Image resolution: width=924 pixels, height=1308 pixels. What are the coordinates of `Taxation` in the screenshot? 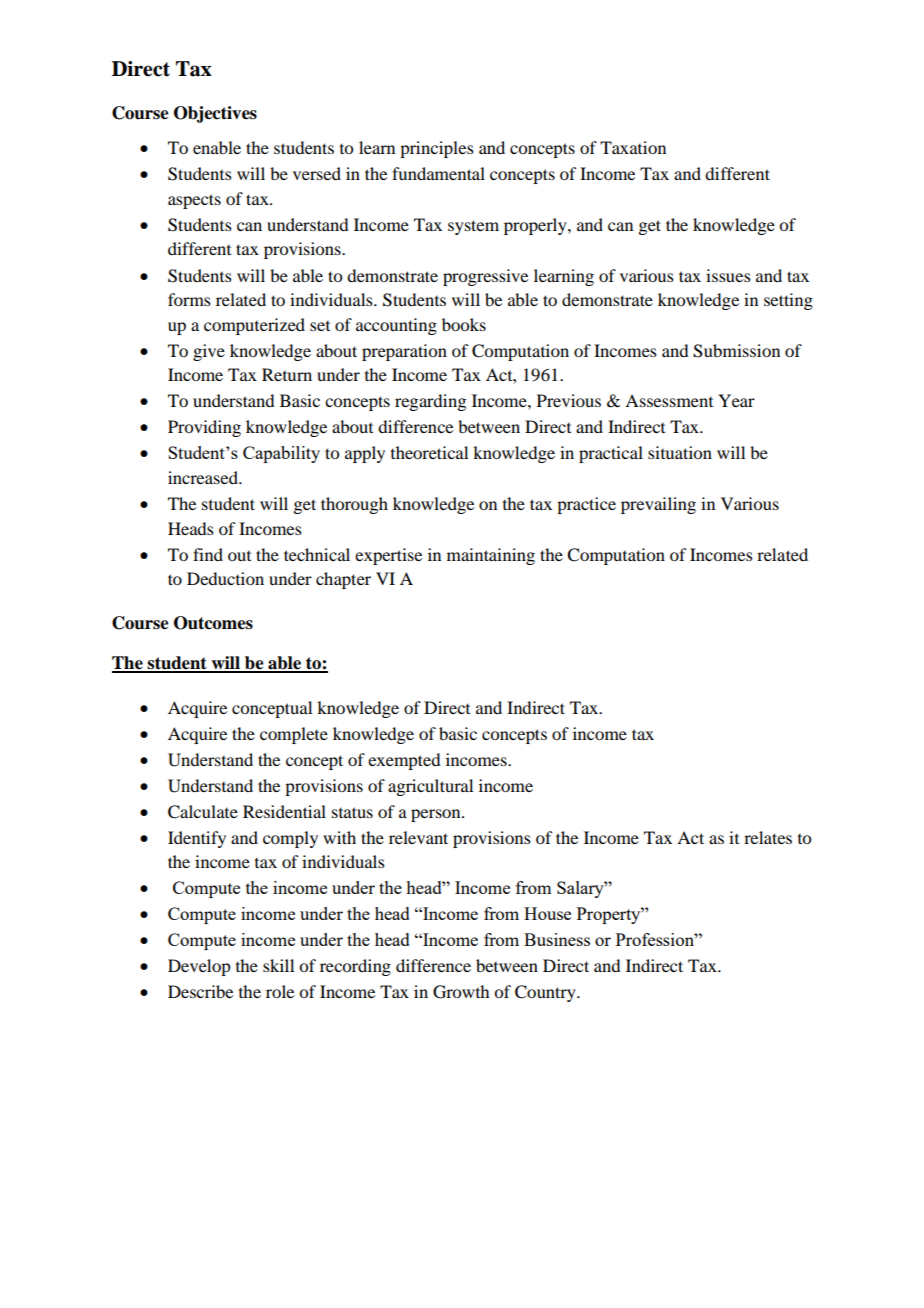 It's located at (633, 147).
